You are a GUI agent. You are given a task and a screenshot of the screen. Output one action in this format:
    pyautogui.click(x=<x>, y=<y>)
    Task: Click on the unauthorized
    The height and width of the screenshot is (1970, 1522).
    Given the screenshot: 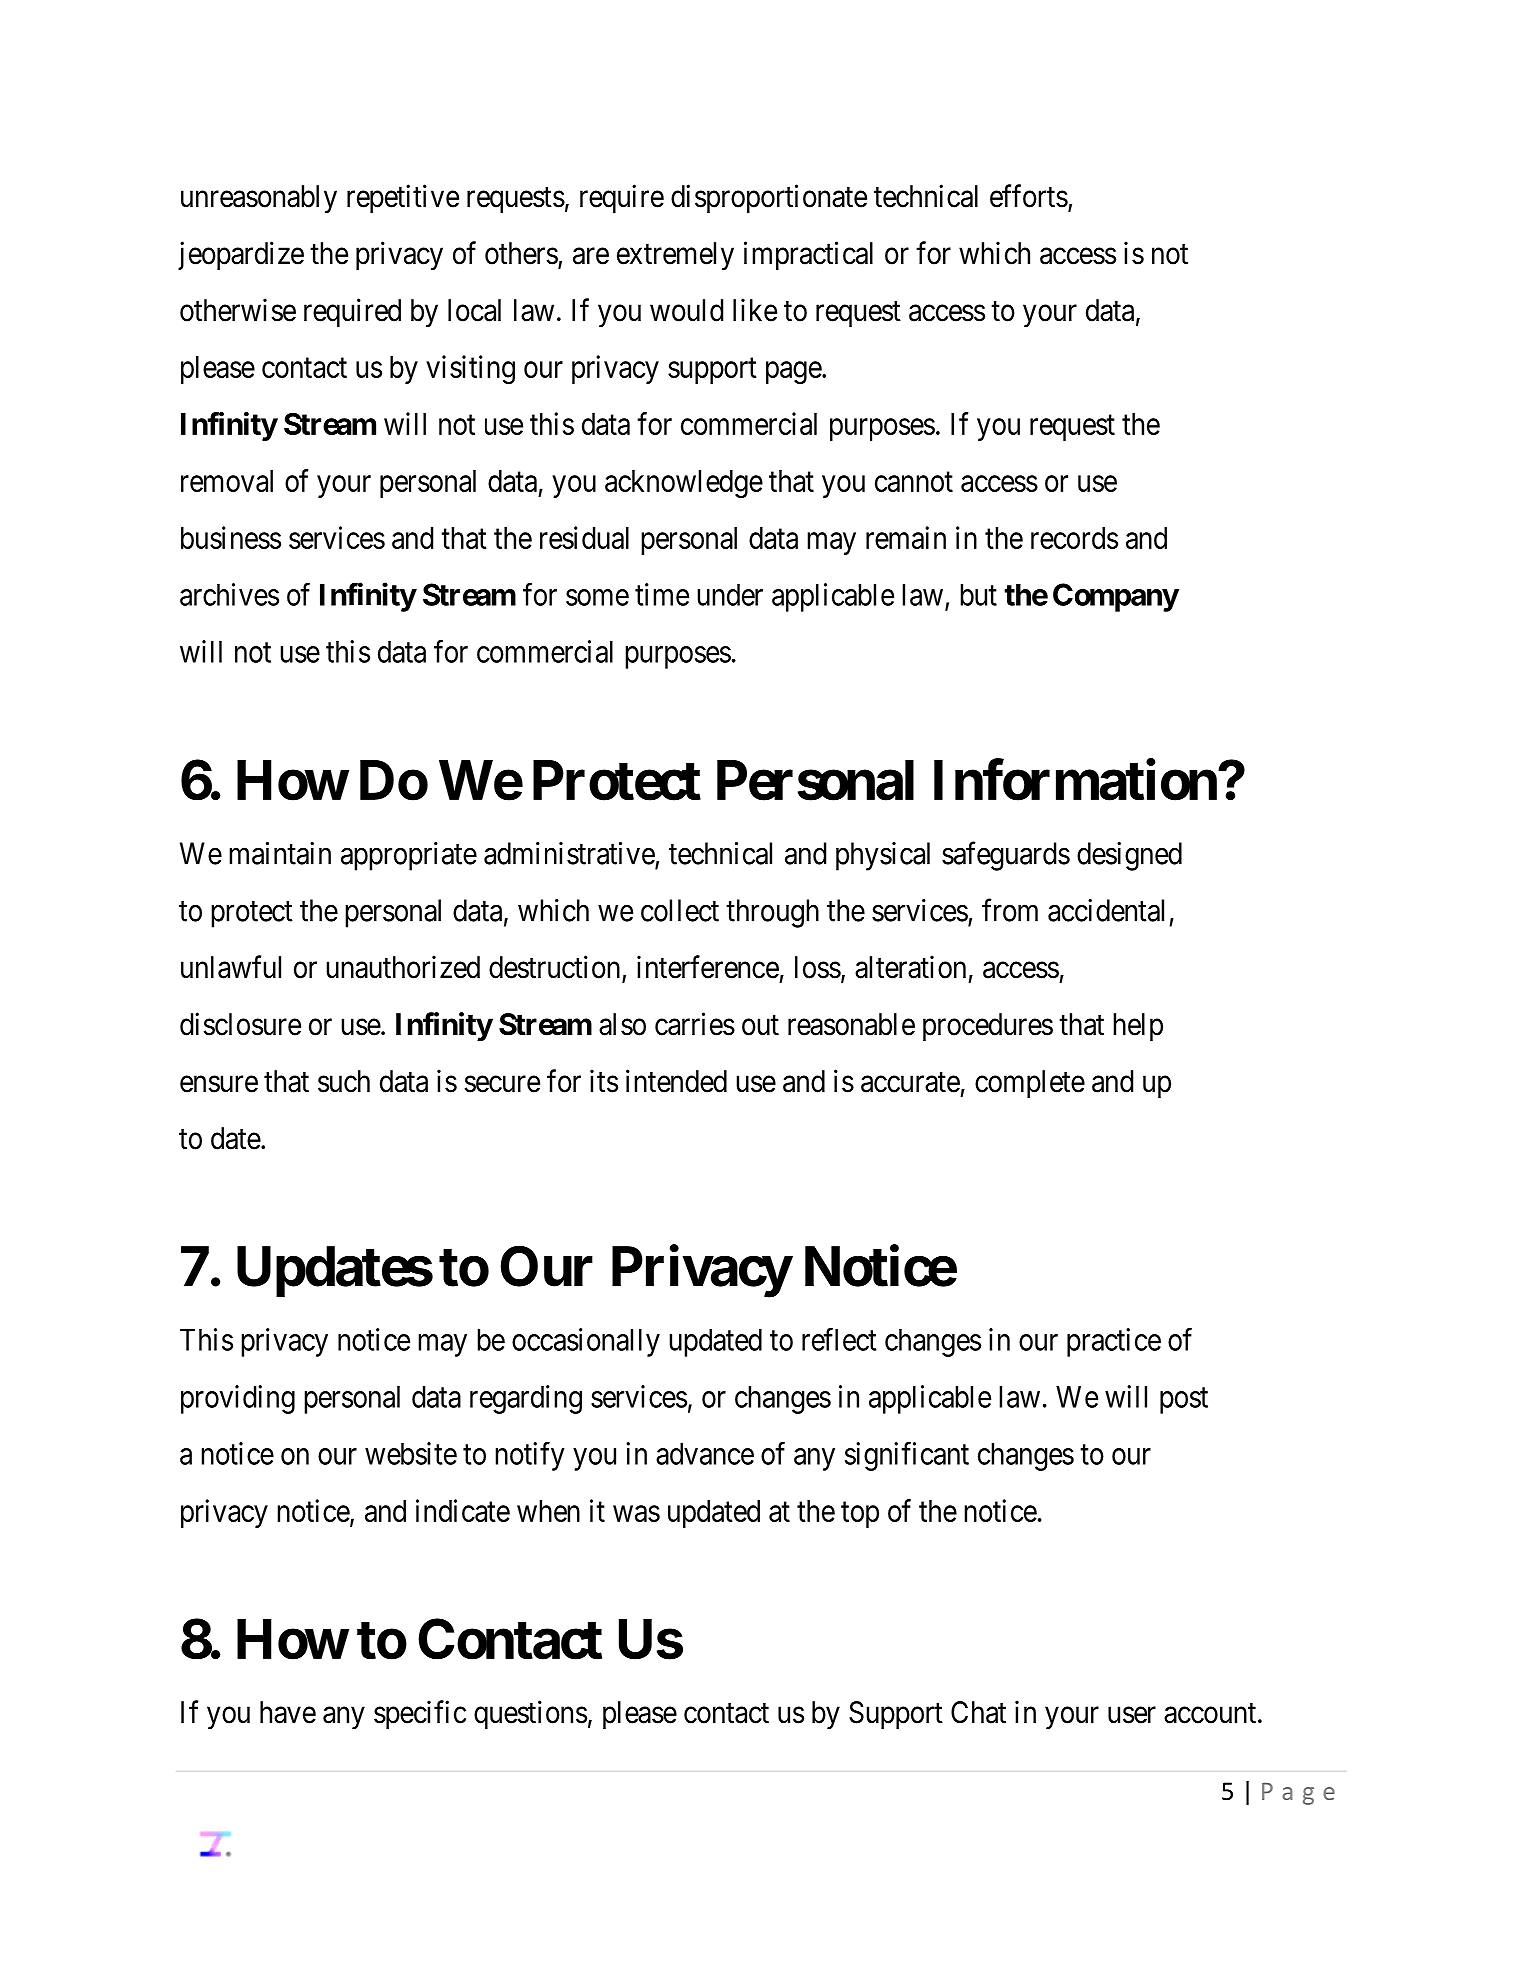 What is the action you would take?
    pyautogui.click(x=403, y=967)
